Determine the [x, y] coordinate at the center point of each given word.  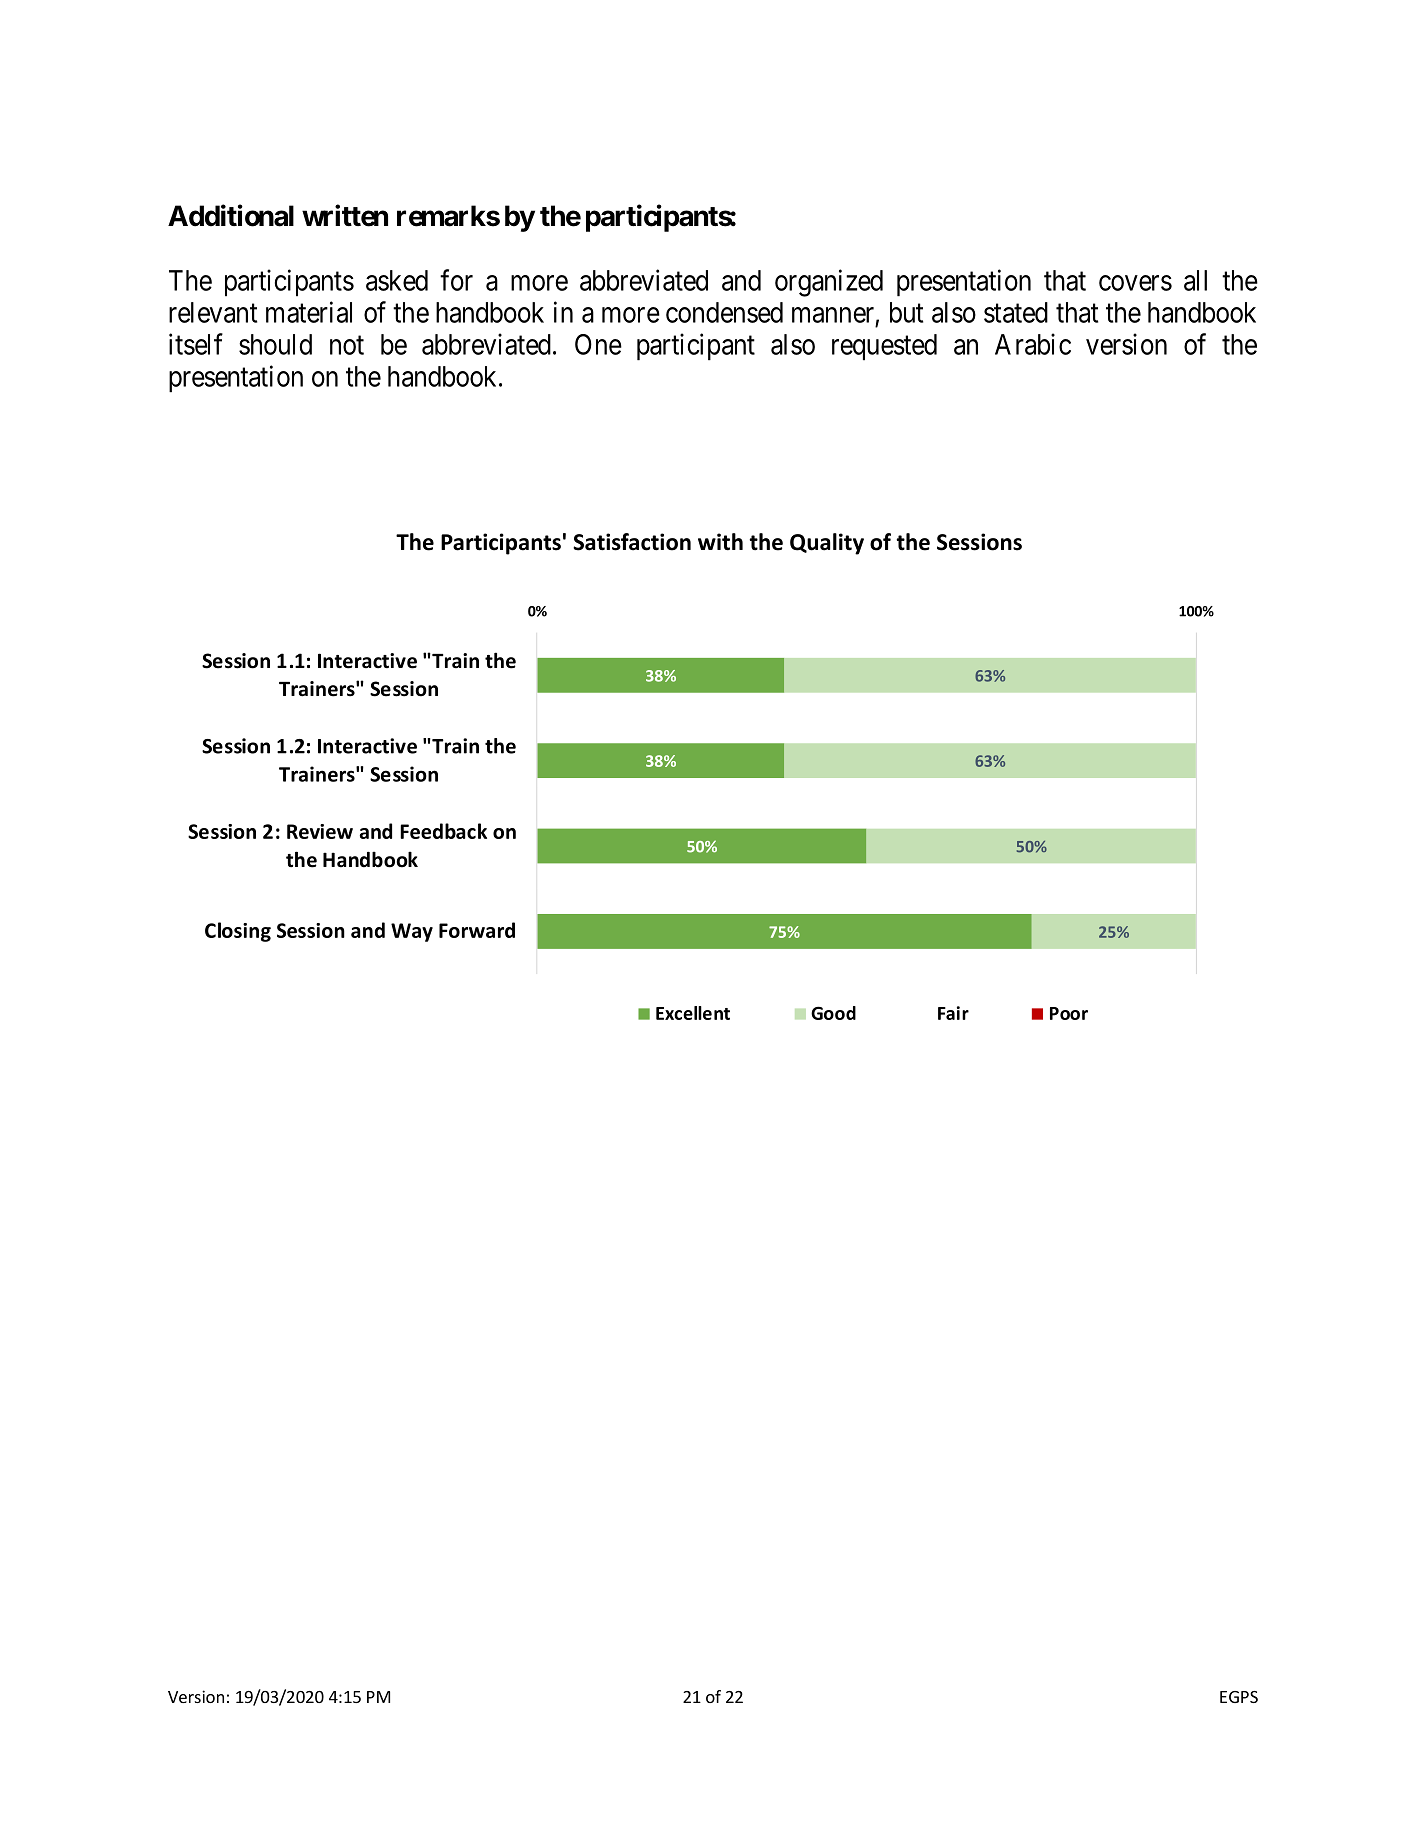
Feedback [443, 831]
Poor [1069, 1013]
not [347, 345]
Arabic [1033, 344]
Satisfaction [632, 542]
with [720, 542]
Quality [827, 544]
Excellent [693, 1013]
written [345, 215]
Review [320, 831]
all [1195, 280]
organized [829, 283]
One [598, 344]
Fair [953, 1013]
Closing [238, 932]
